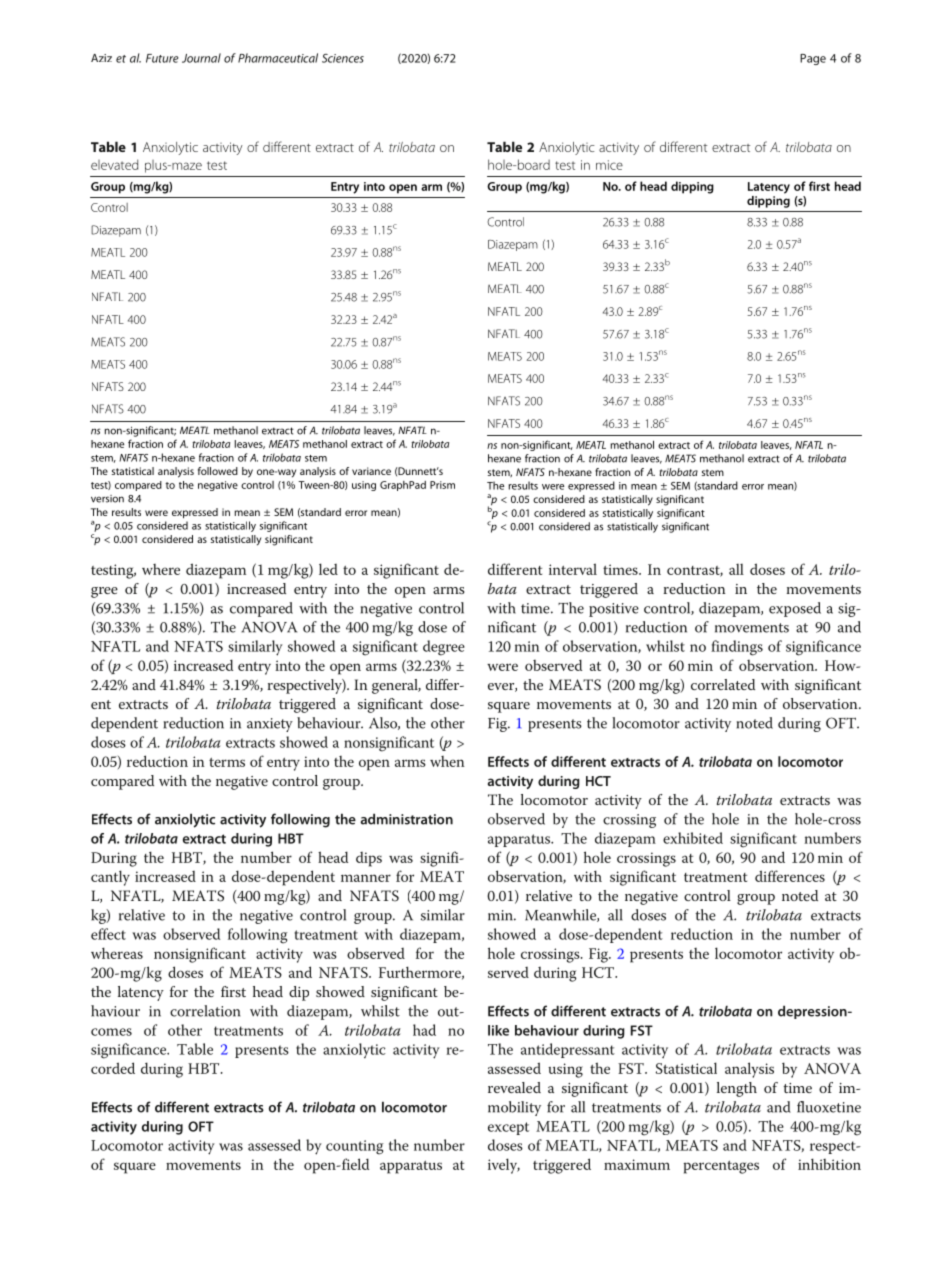 The width and height of the document is (952, 1265). Describe the element at coordinates (343, 58) in the document. I see `Sciences` at that location.
